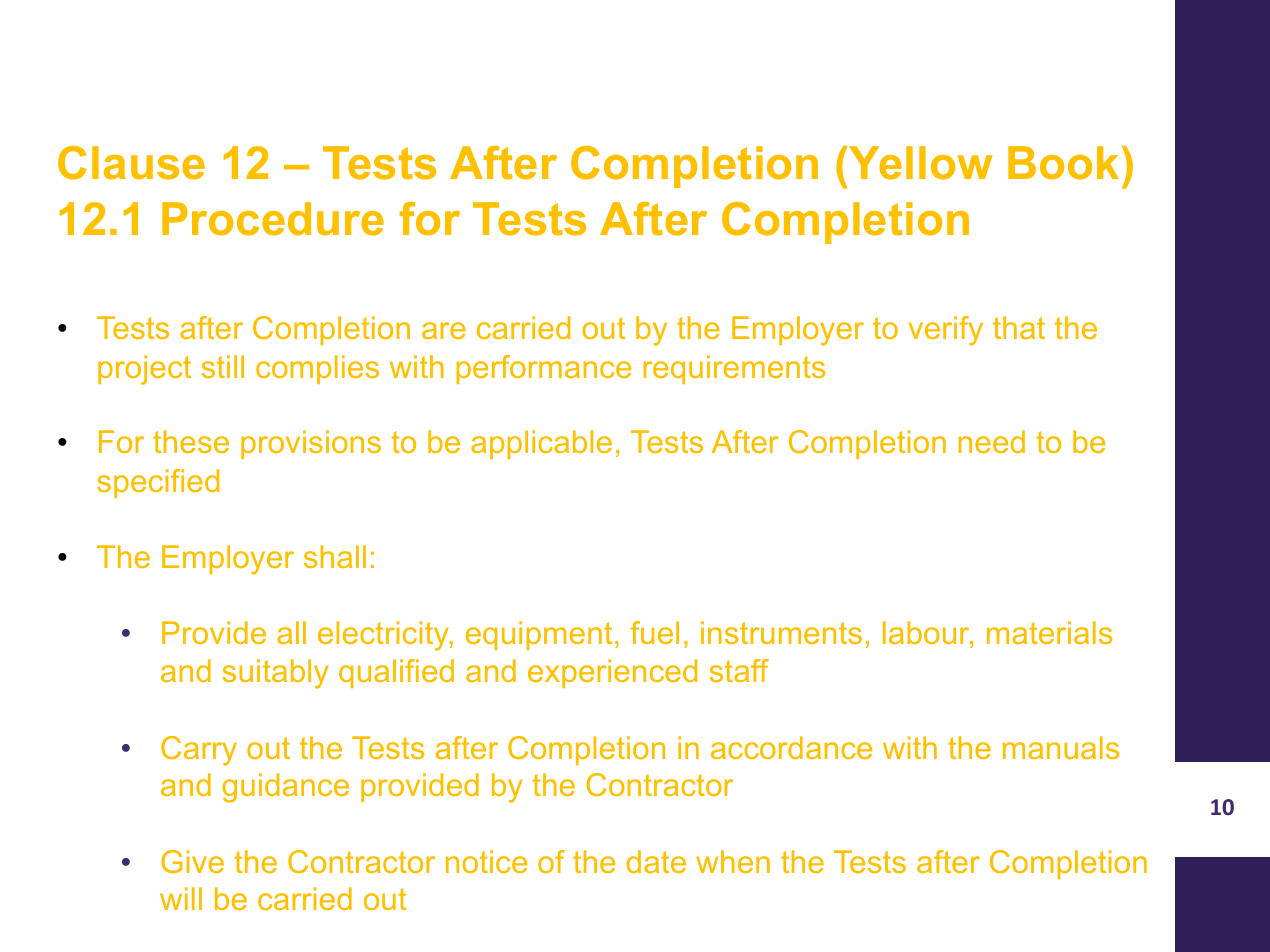  I want to click on experienced, so click(612, 673).
